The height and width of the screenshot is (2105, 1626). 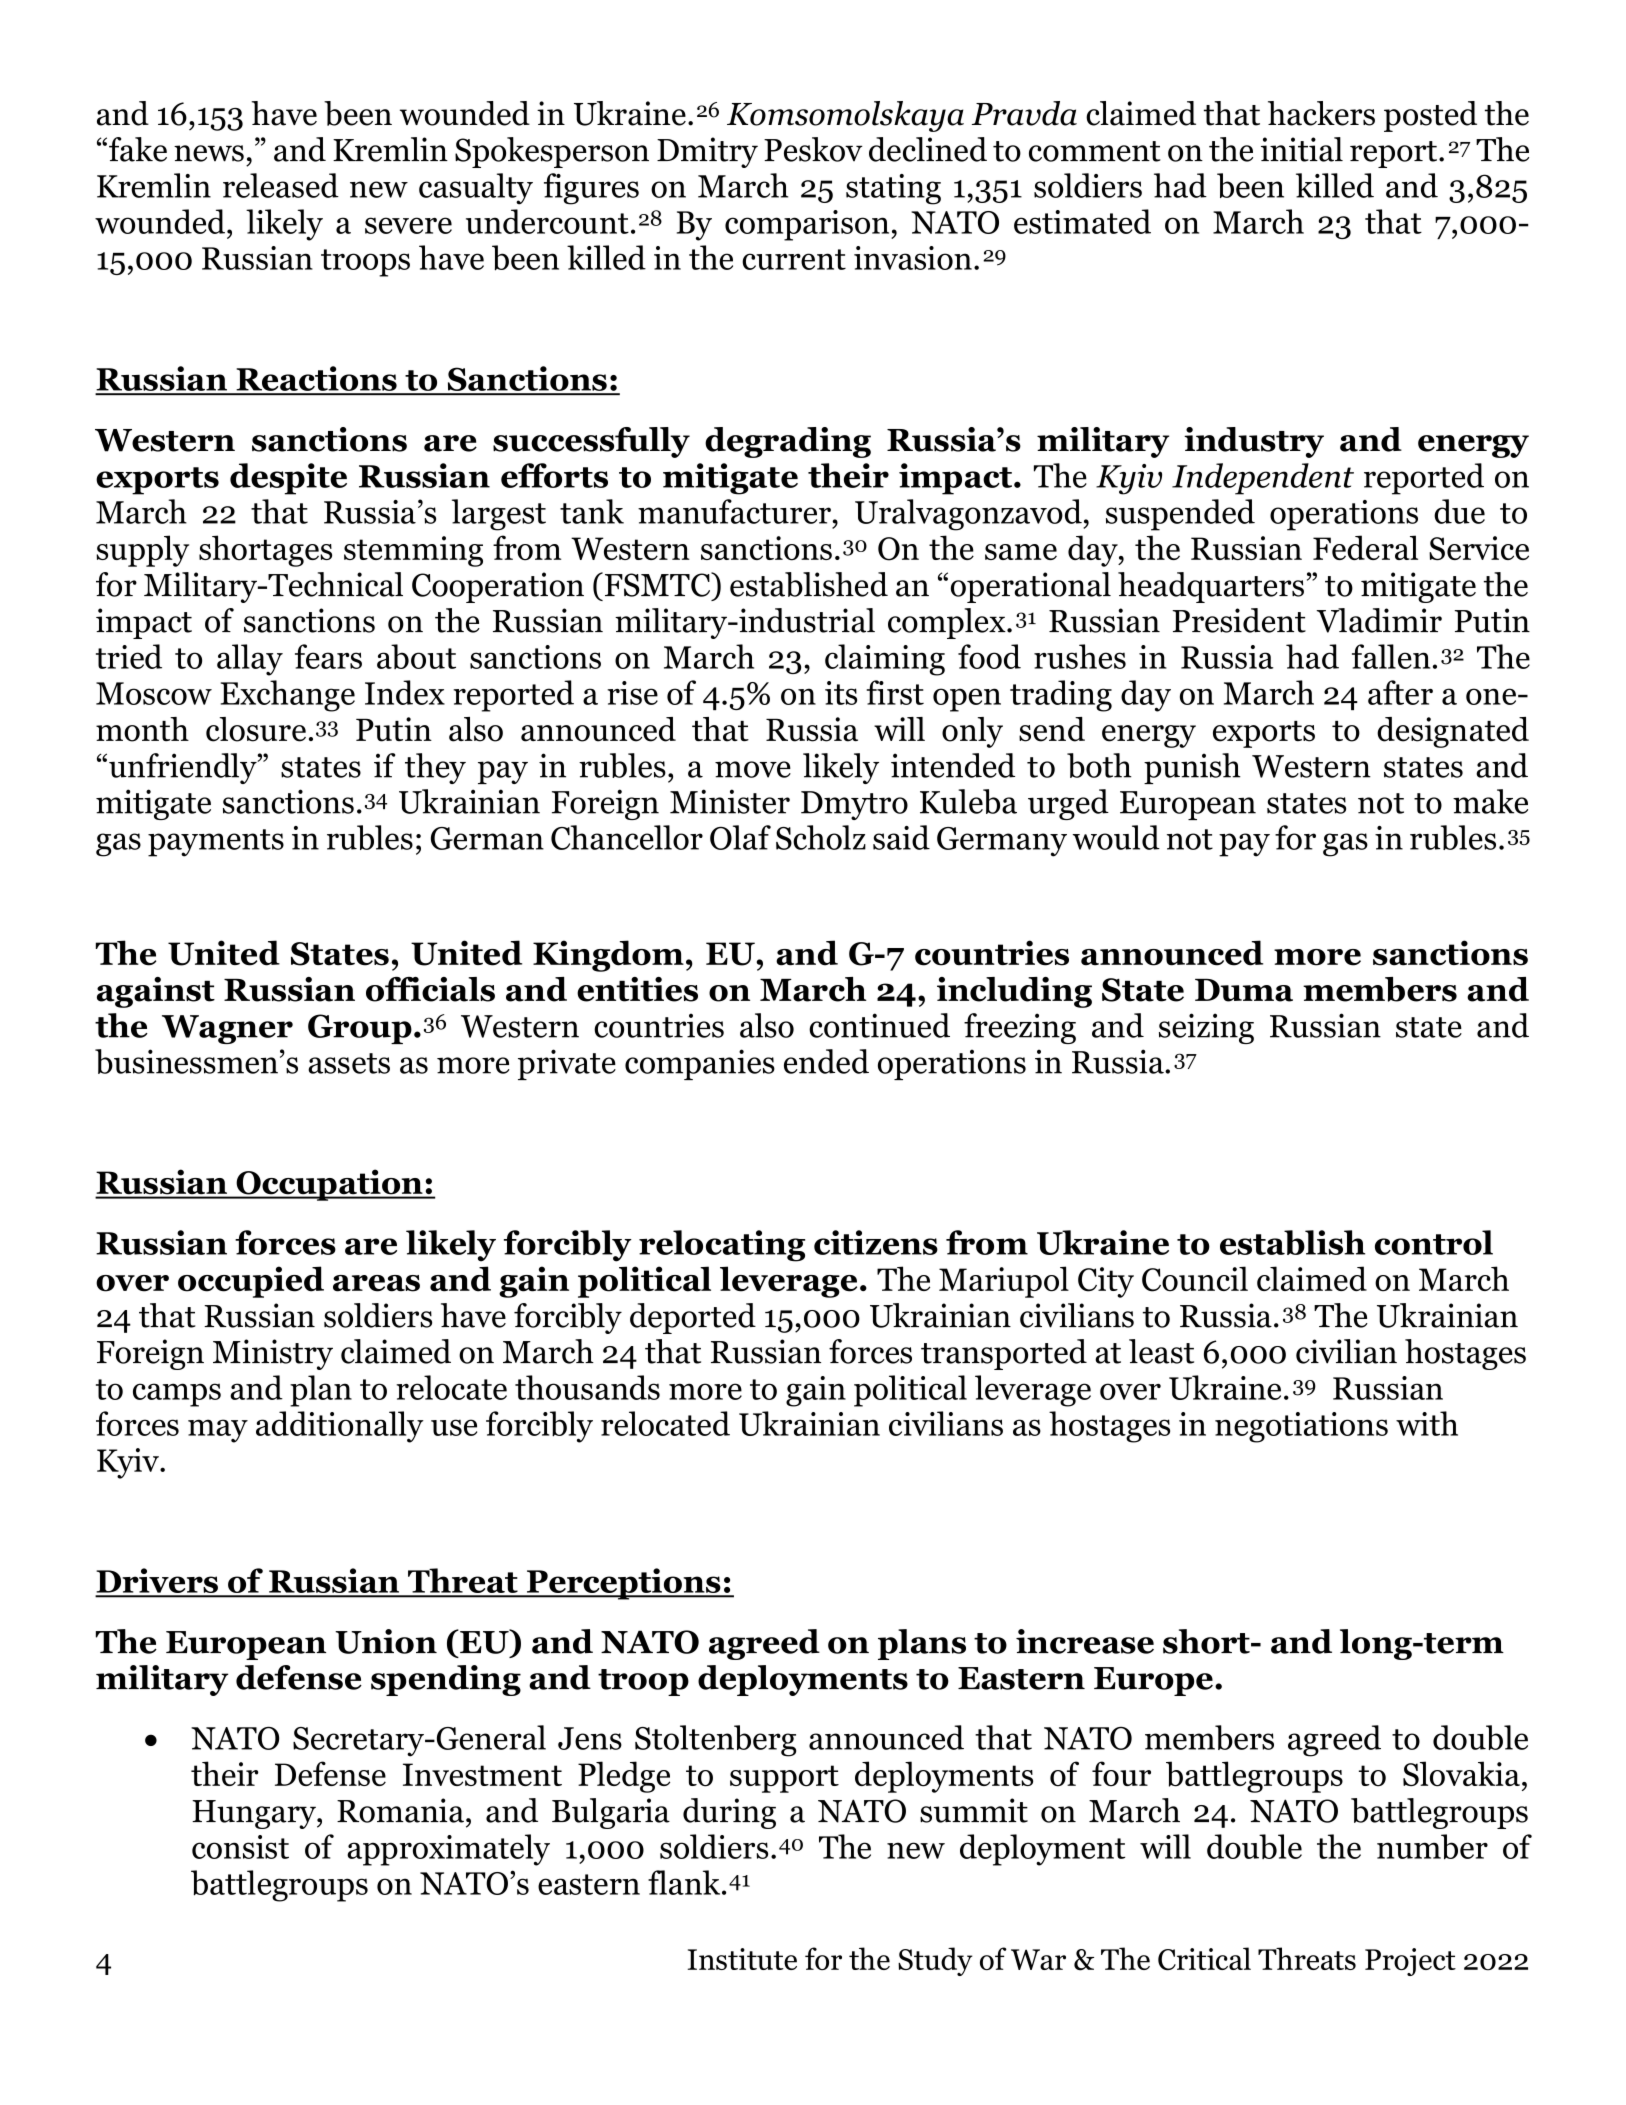 What do you see at coordinates (340, 1427) in the screenshot?
I see `additionally` at bounding box center [340, 1427].
